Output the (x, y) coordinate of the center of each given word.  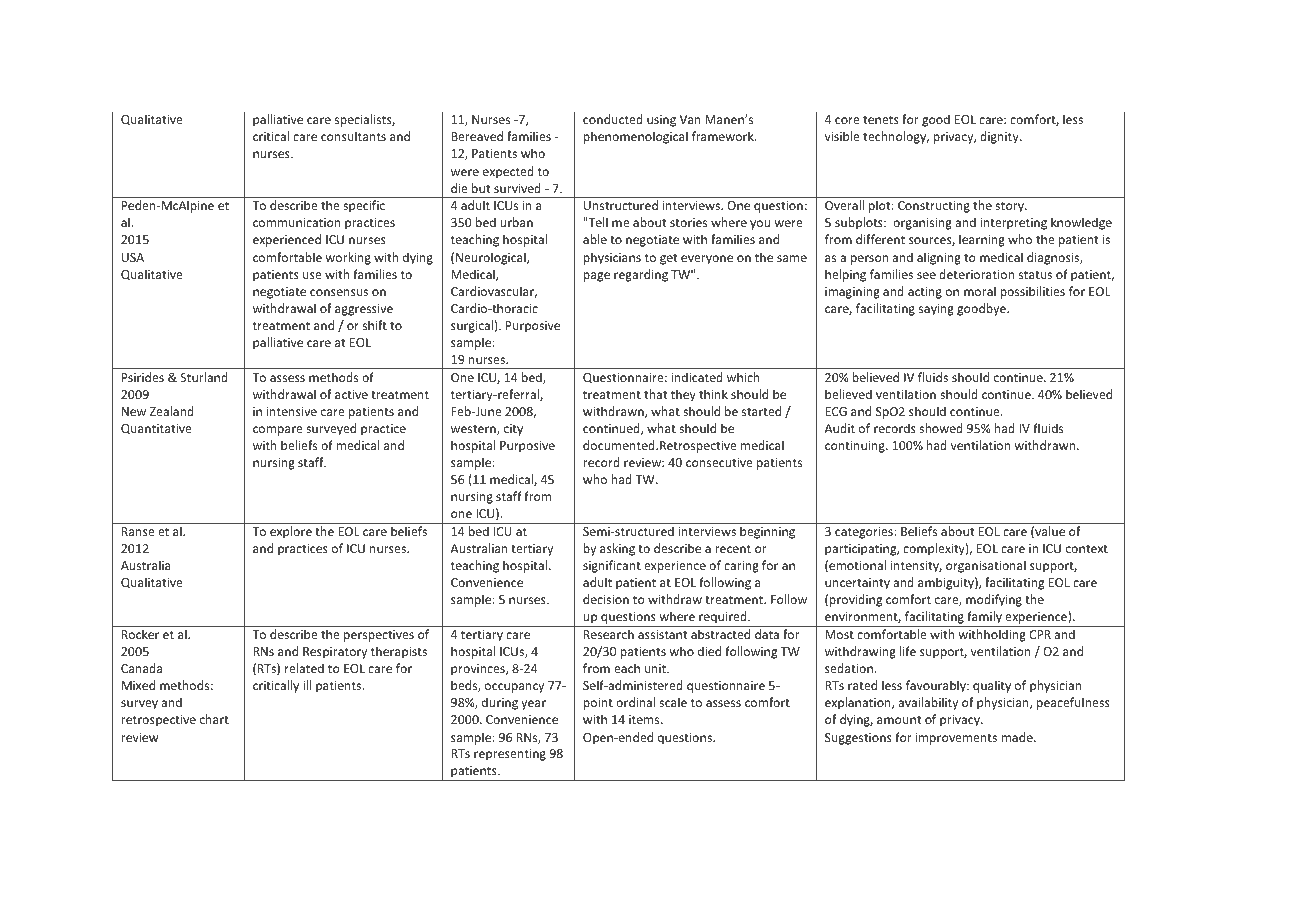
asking (617, 549)
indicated (697, 377)
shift (375, 325)
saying (936, 310)
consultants (353, 136)
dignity (1000, 137)
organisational (986, 566)
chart (214, 719)
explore (291, 532)
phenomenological (635, 137)
